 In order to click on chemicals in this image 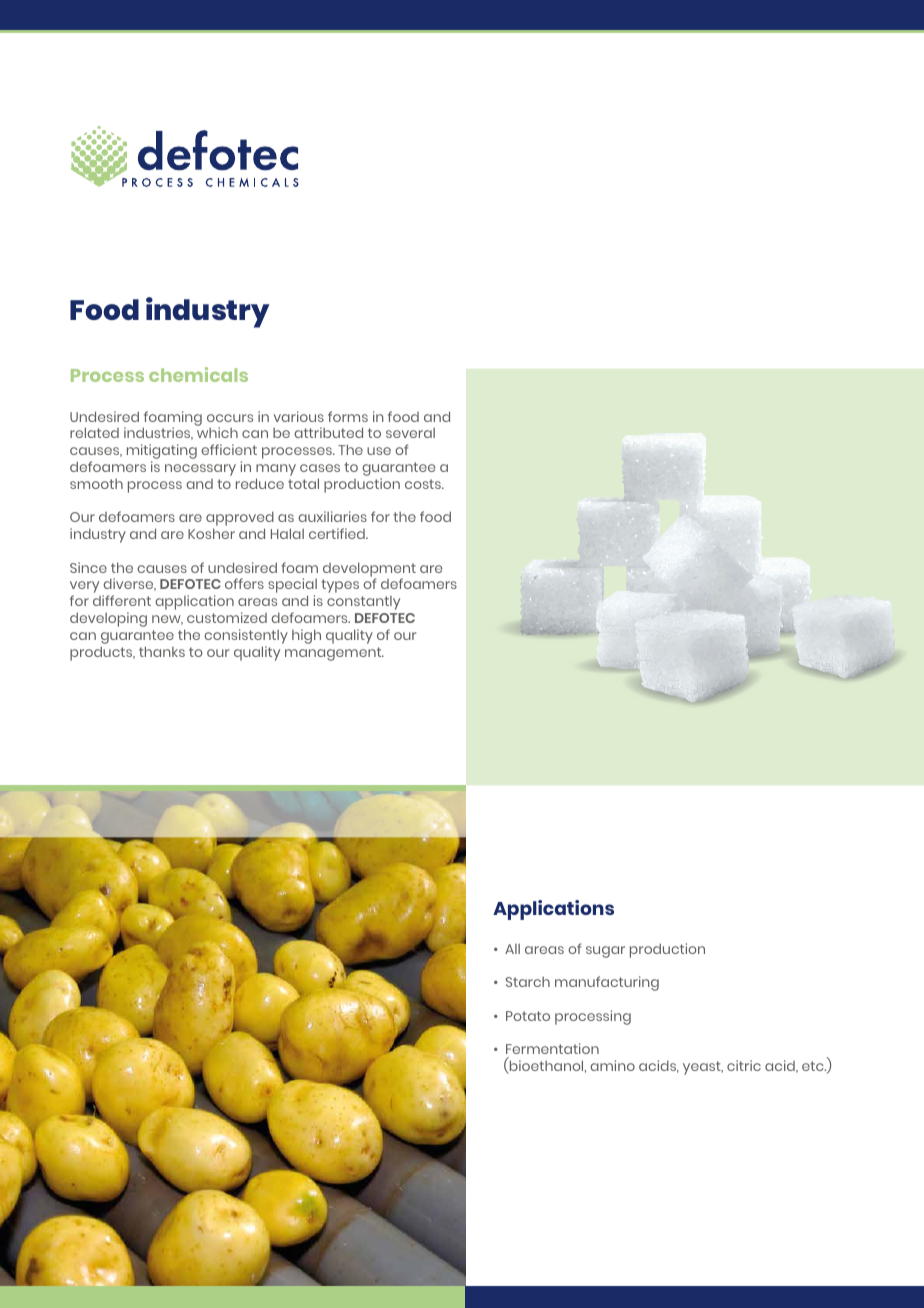, I will do `click(198, 374)`.
